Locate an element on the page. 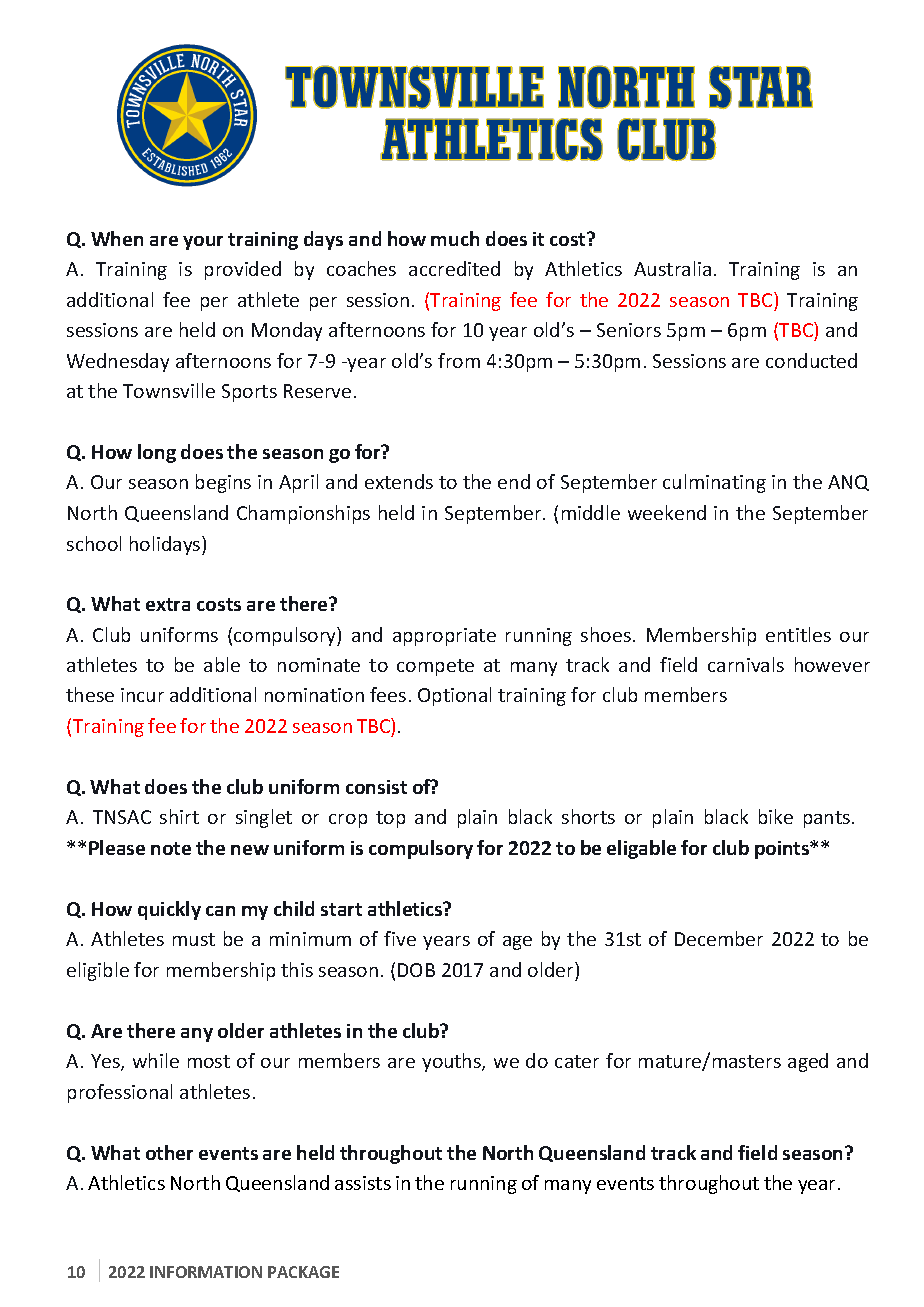 The width and height of the page is (924, 1307). appropriate is located at coordinates (444, 637).
